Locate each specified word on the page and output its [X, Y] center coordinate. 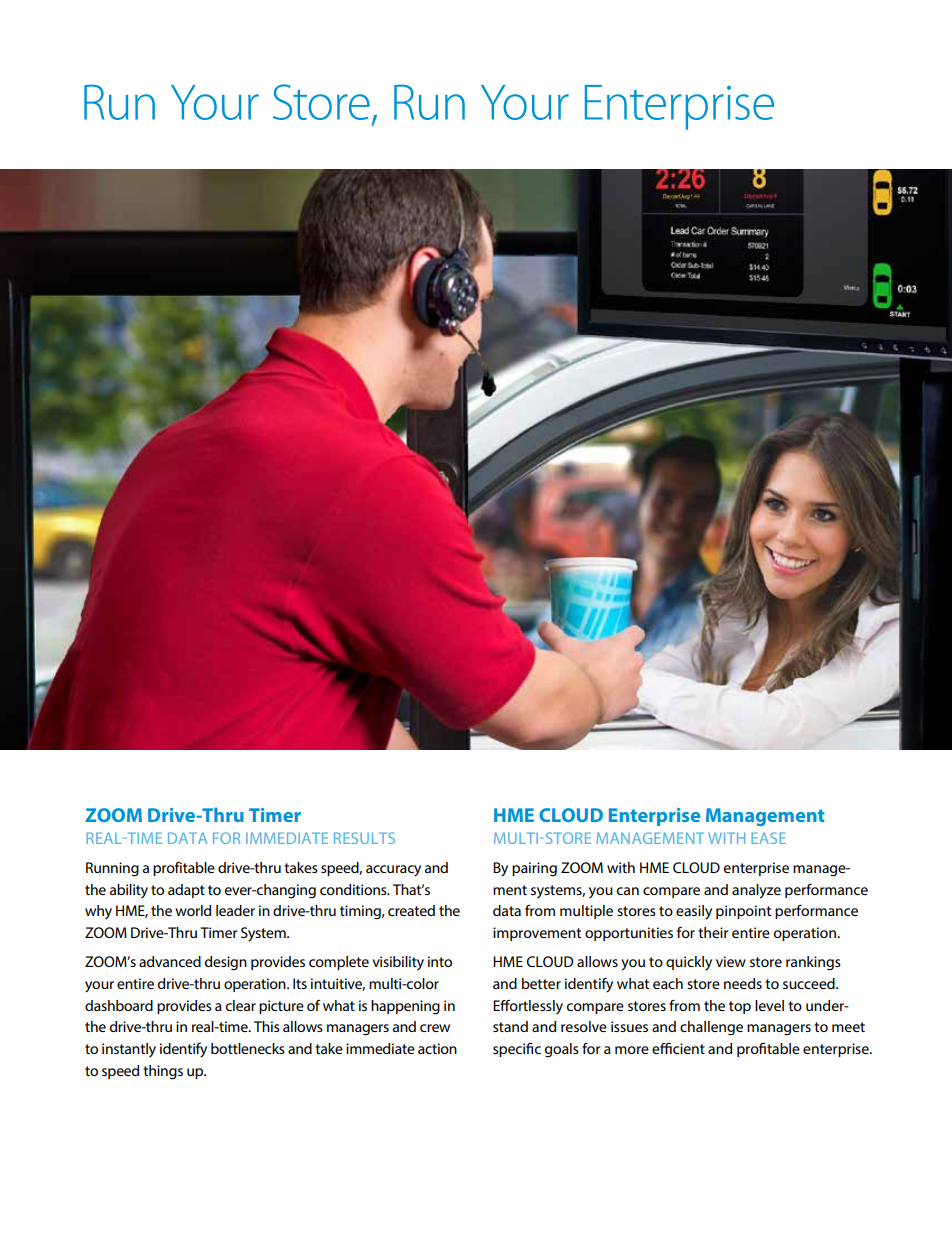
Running [112, 869]
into [440, 961]
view [731, 961]
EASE [768, 838]
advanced [170, 961]
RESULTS [364, 838]
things [163, 1072]
